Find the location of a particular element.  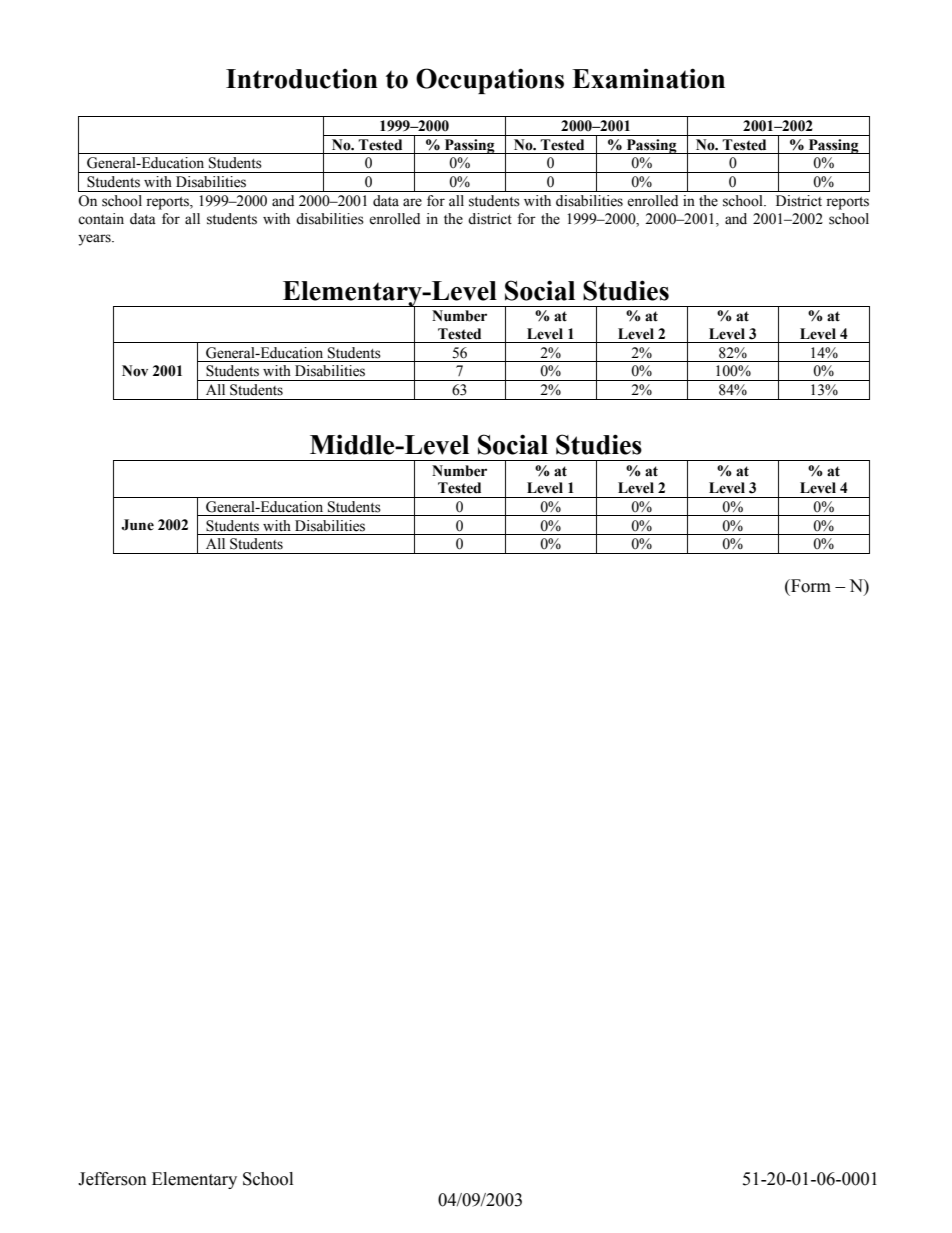

are is located at coordinates (412, 202).
